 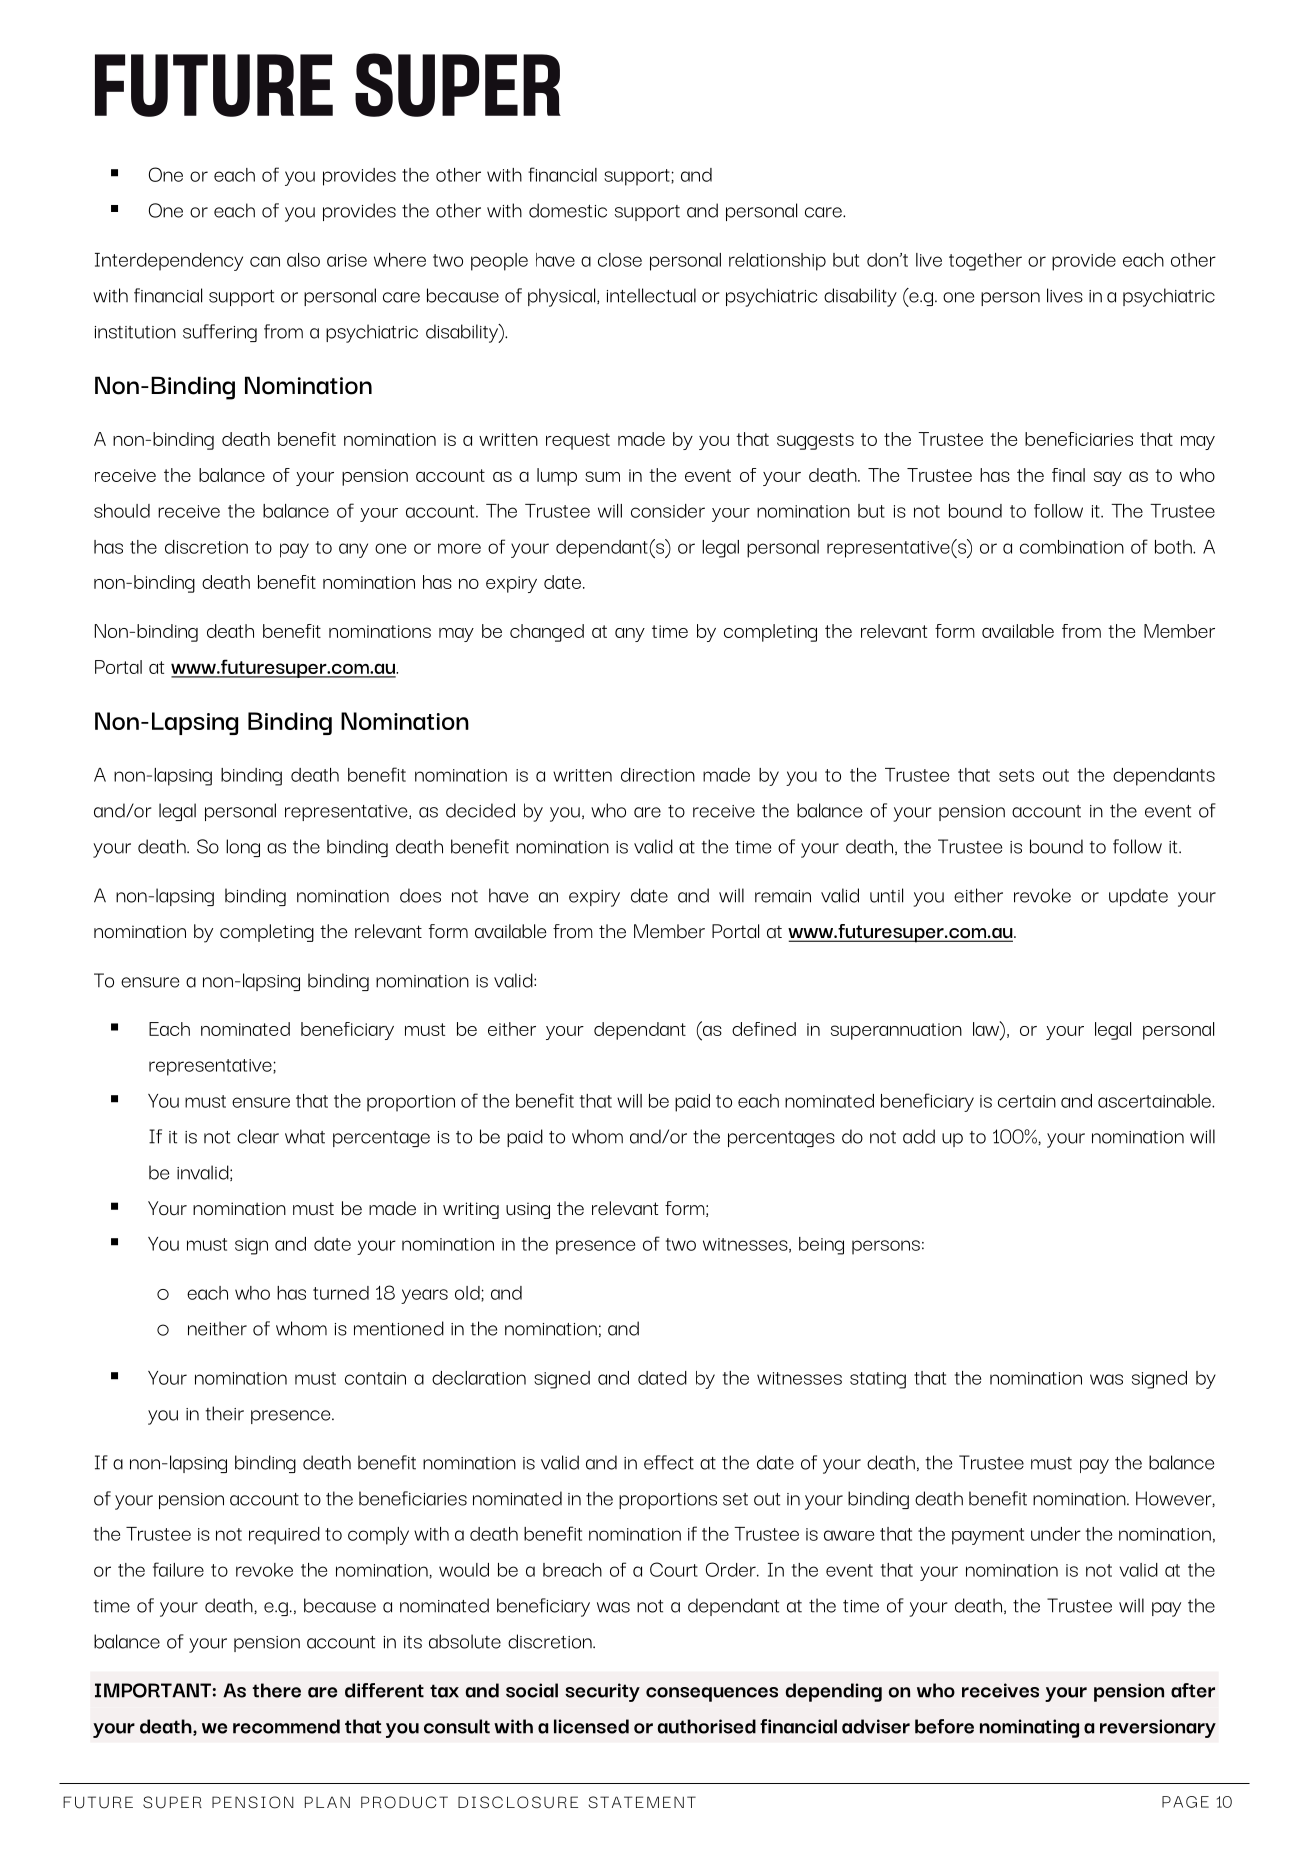 What do you see at coordinates (919, 1136) in the image?
I see `add` at bounding box center [919, 1136].
